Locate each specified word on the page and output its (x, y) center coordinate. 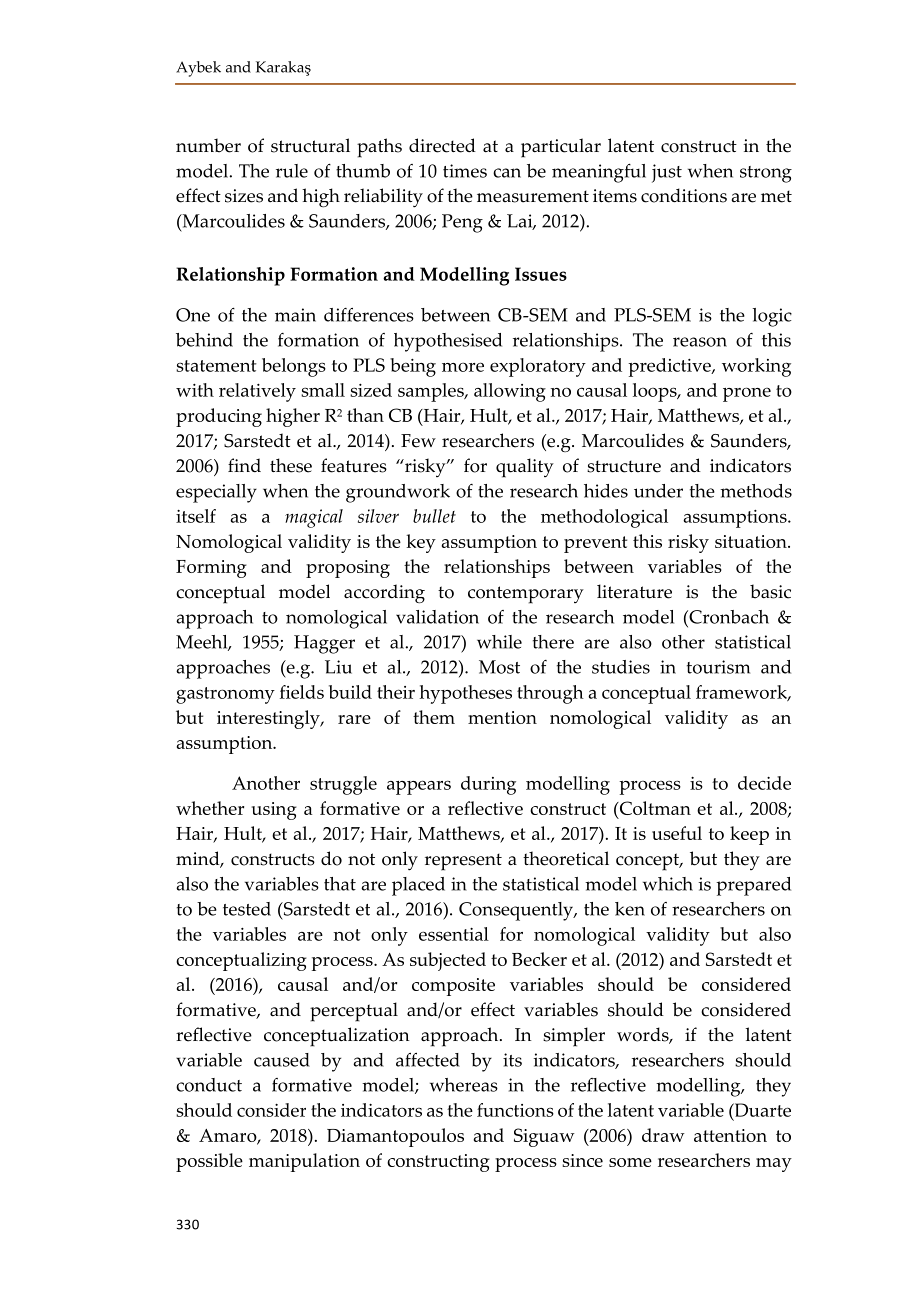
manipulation (304, 1162)
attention (730, 1135)
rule (292, 171)
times (465, 171)
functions (515, 1110)
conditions (684, 195)
